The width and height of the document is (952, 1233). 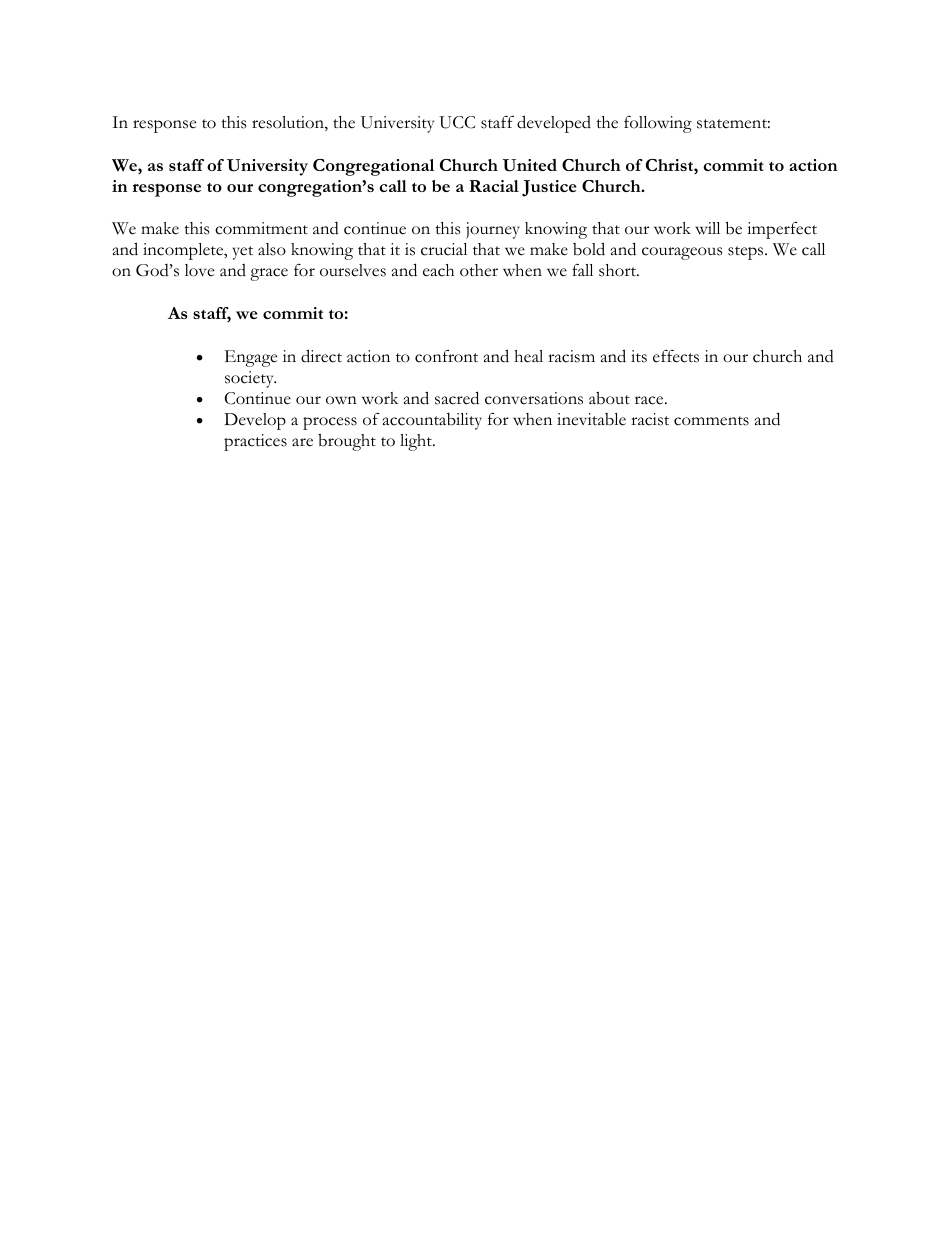 I want to click on effects, so click(x=676, y=356).
